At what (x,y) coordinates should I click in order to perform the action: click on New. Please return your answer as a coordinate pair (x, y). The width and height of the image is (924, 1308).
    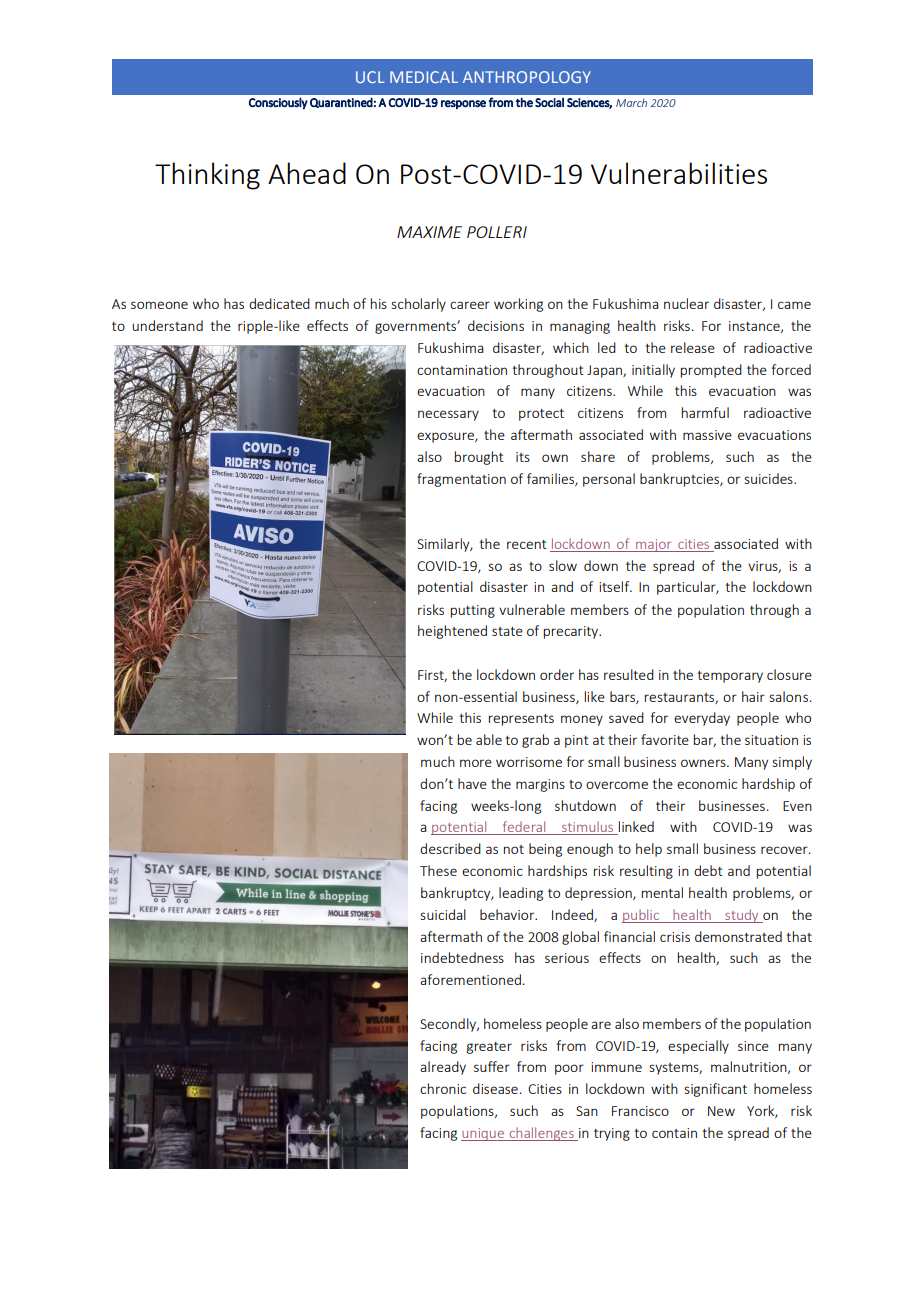
    Looking at the image, I should click on (721, 1111).
